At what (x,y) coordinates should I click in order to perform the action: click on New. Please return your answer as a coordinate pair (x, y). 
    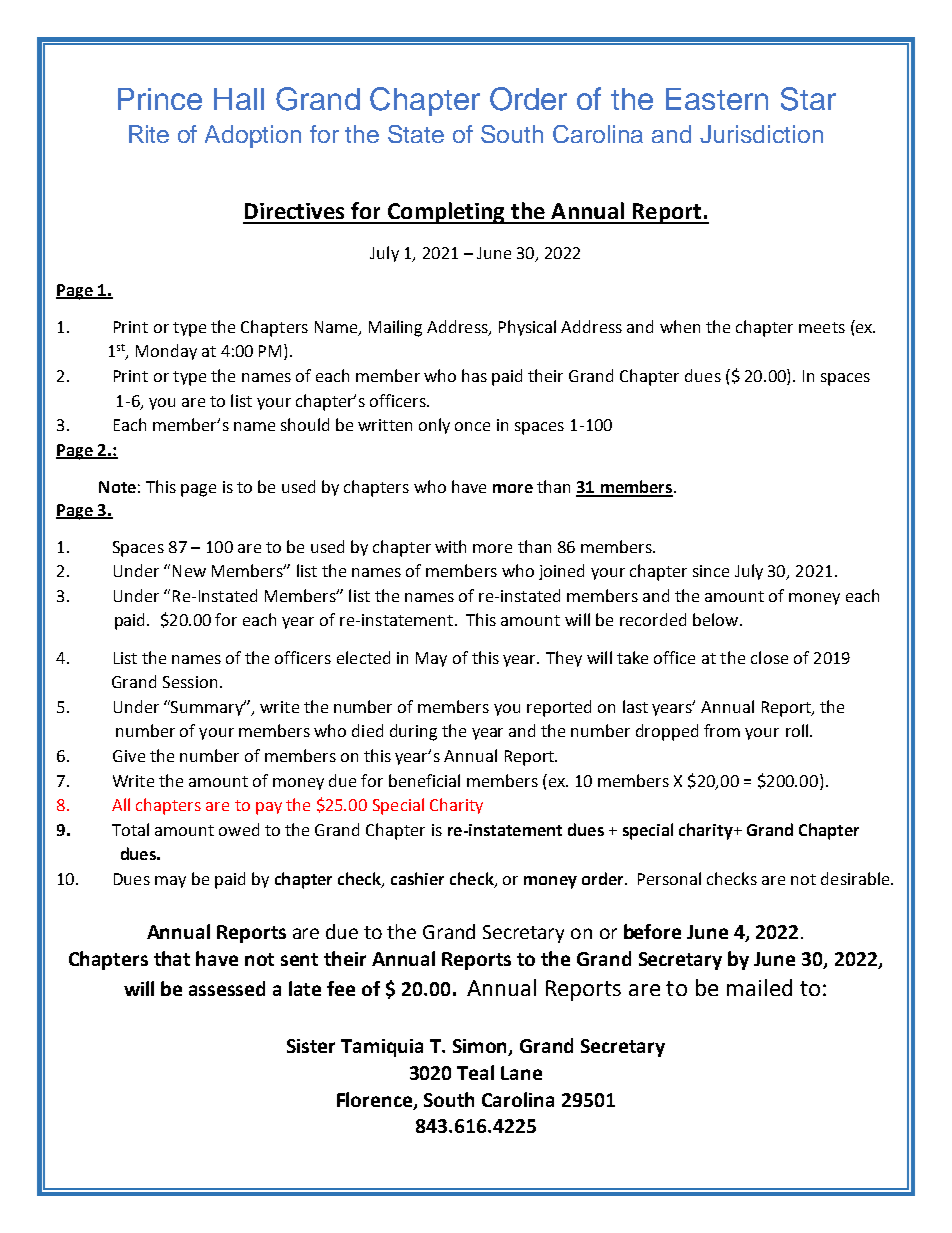
    Looking at the image, I should click on (189, 571).
